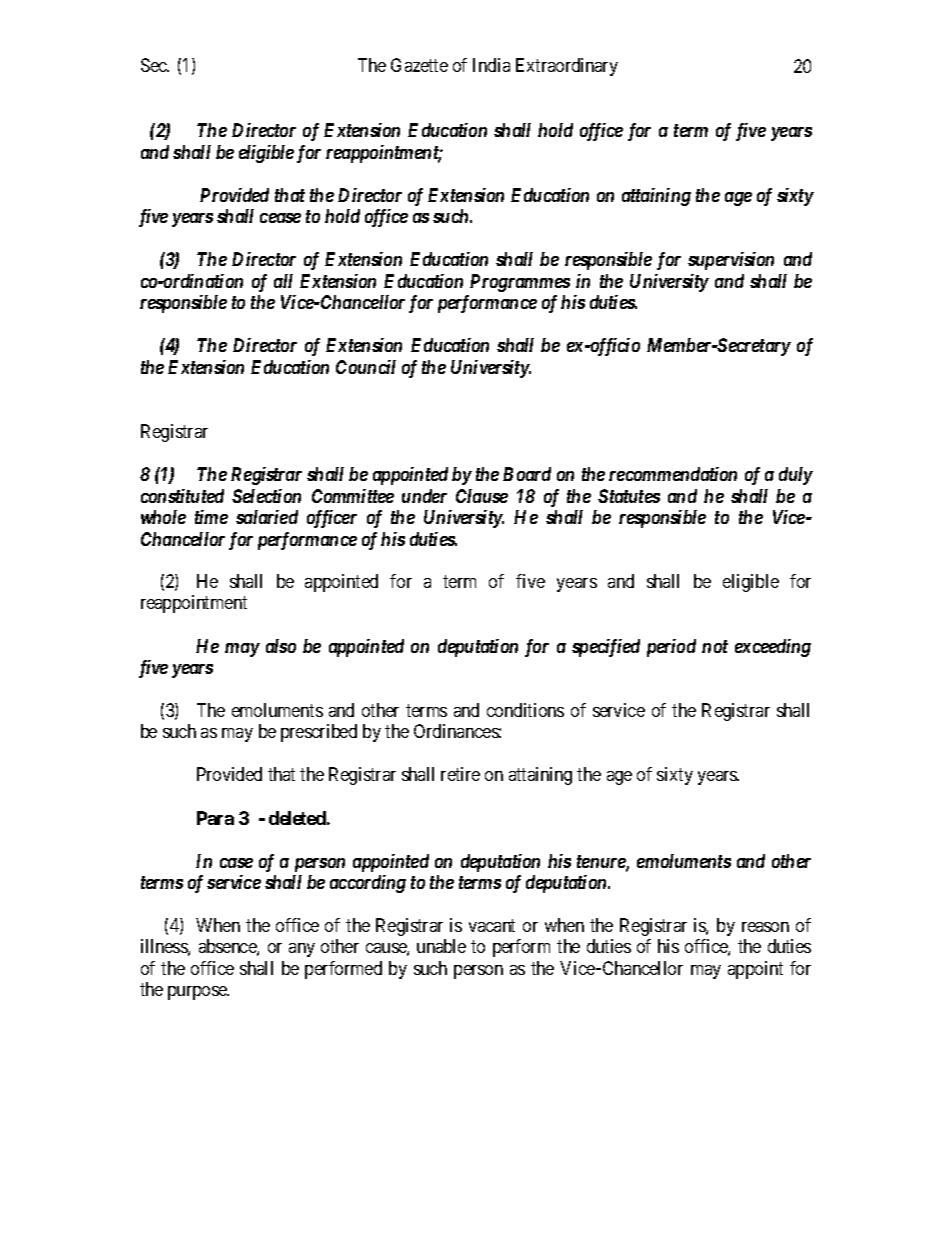 Image resolution: width=952 pixels, height=1233 pixels. Describe the element at coordinates (366, 367) in the document. I see `Council` at that location.
